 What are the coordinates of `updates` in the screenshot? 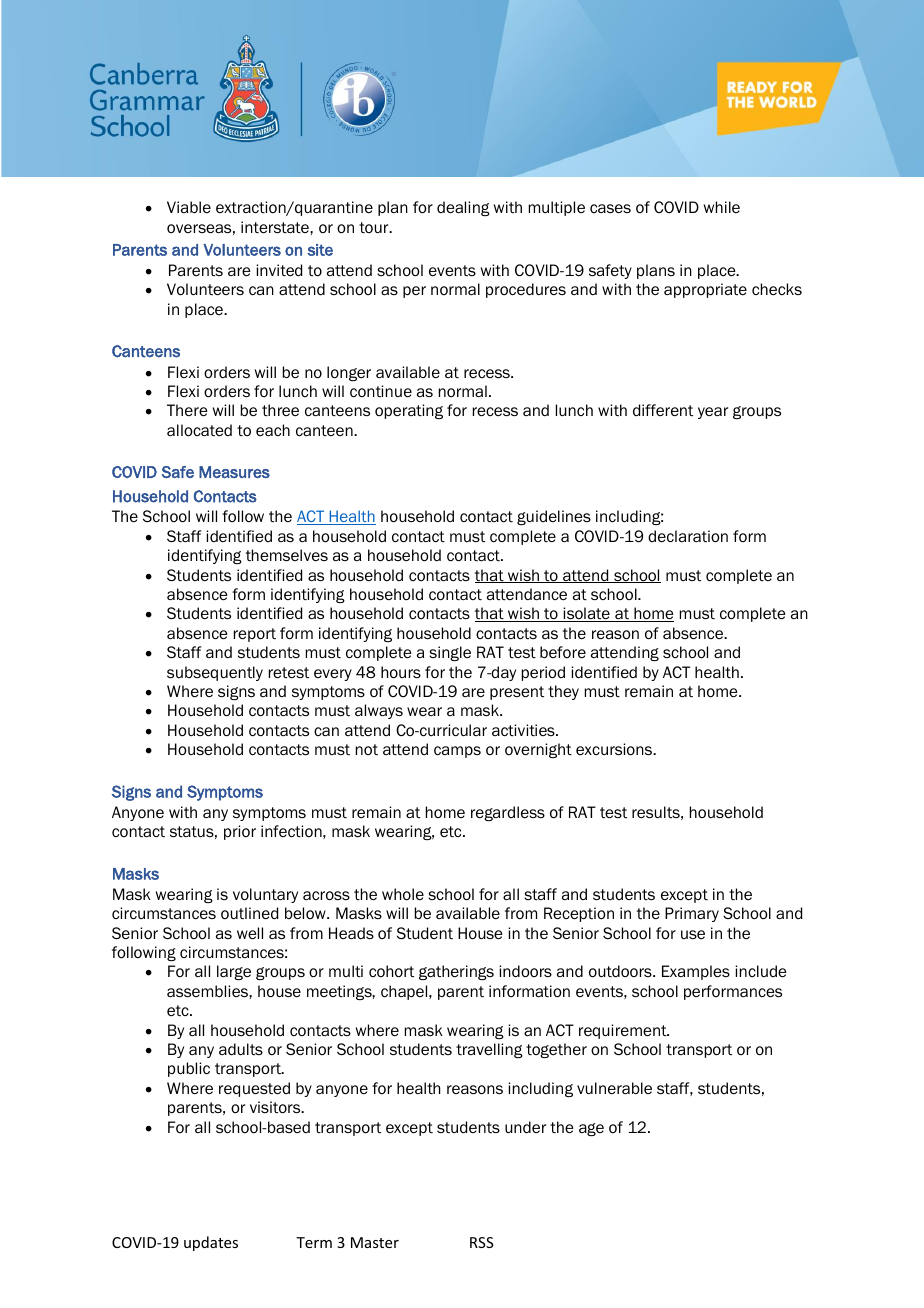 It's located at (211, 1243).
